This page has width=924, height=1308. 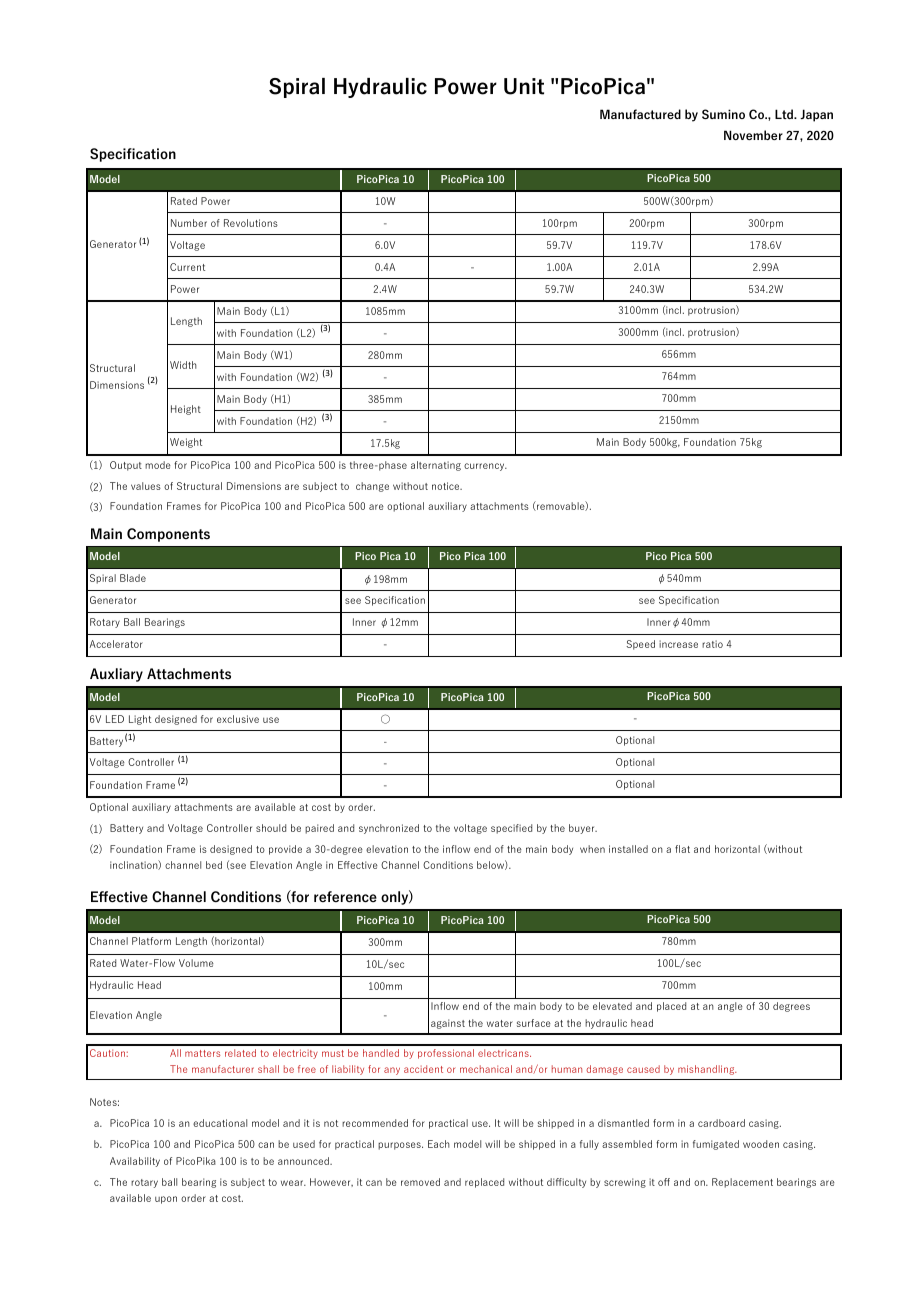 I want to click on increase, so click(x=678, y=644).
